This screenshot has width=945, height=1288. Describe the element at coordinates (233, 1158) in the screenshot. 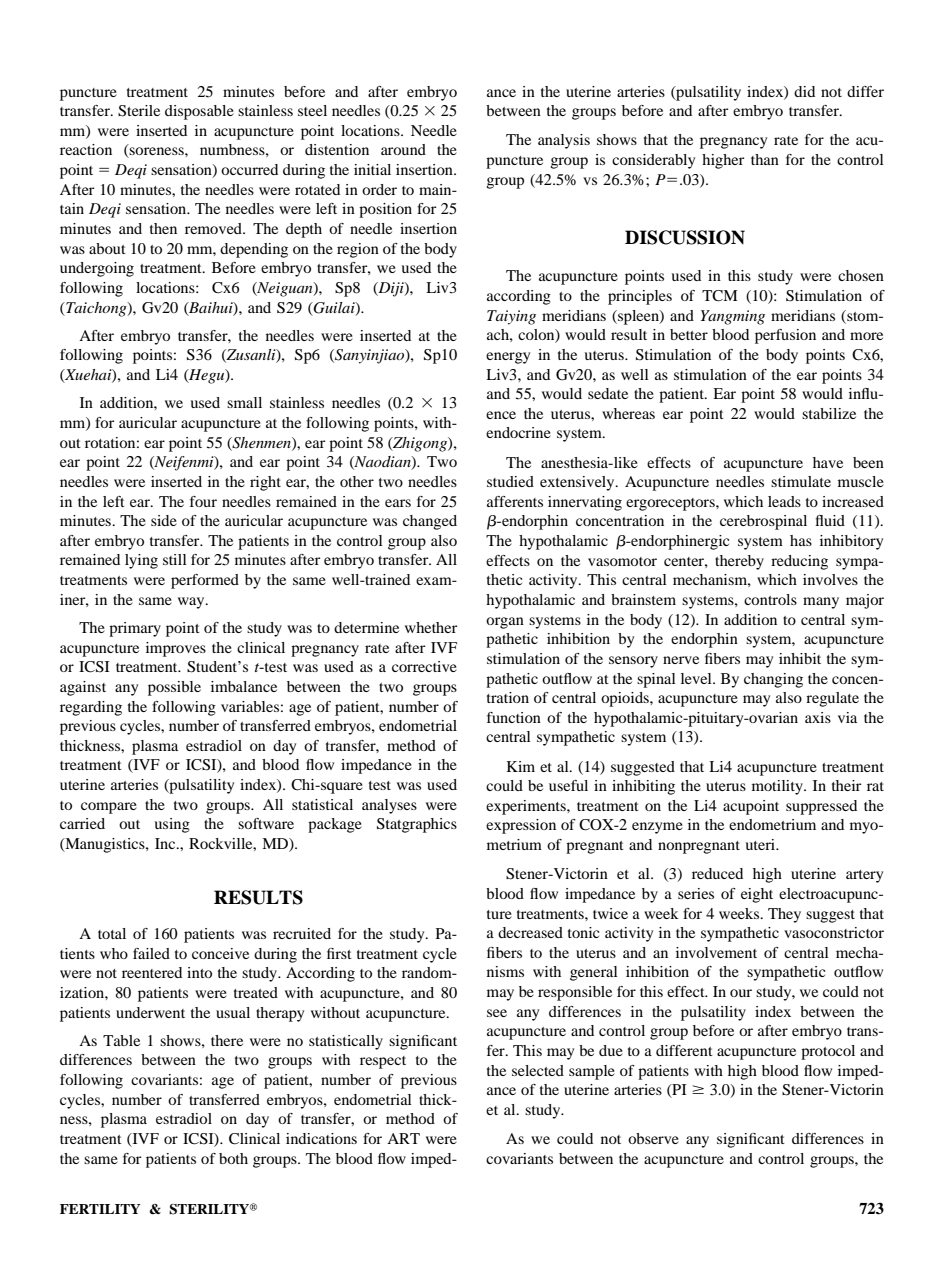

I see `both` at that location.
